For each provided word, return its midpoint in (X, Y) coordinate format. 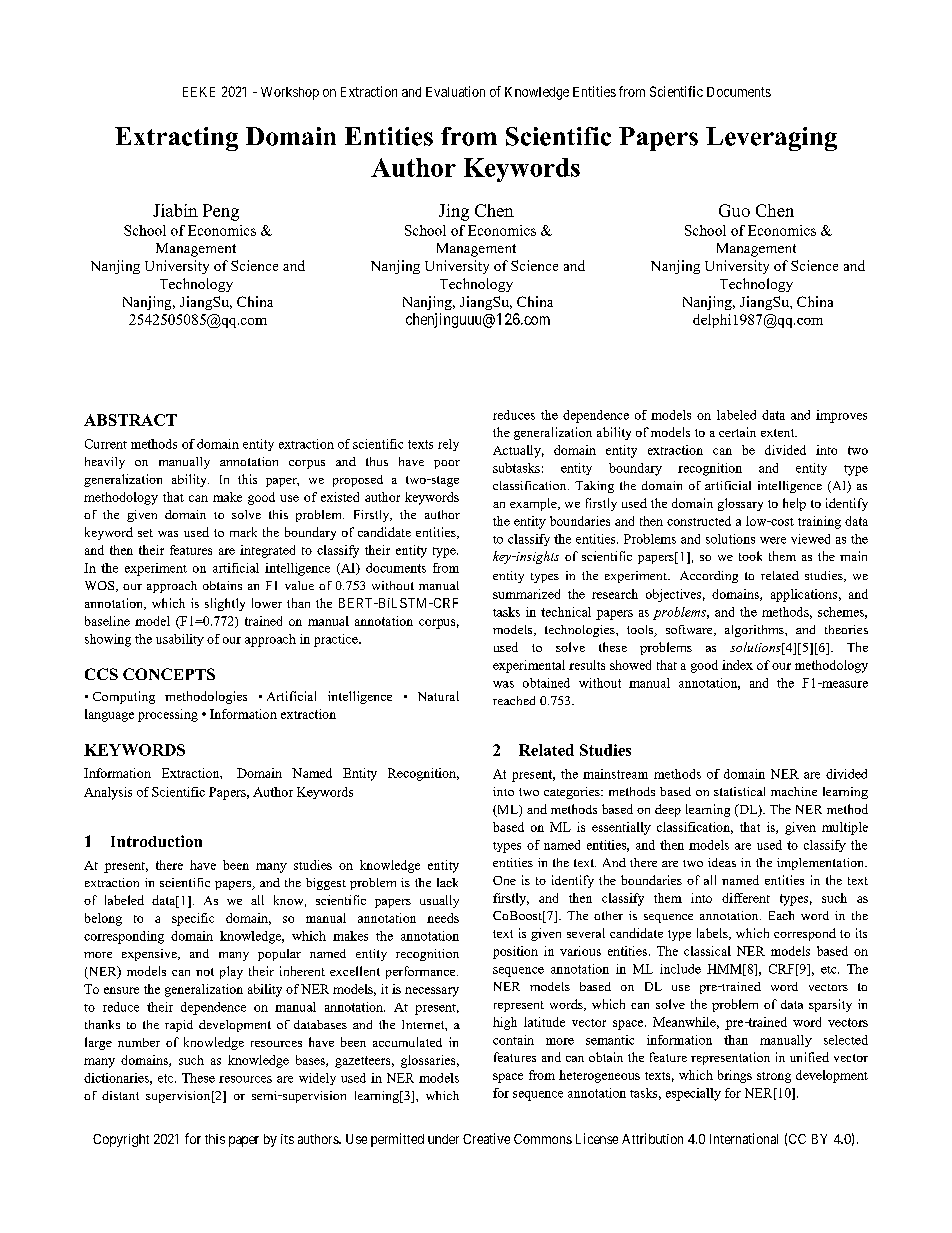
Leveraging (771, 139)
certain (737, 432)
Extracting (176, 139)
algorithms (755, 631)
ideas (722, 862)
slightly (225, 604)
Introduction (156, 841)
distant (120, 1095)
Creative (486, 1138)
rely (448, 445)
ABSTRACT (130, 420)
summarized (526, 594)
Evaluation (455, 91)
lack (447, 882)
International (744, 1138)
